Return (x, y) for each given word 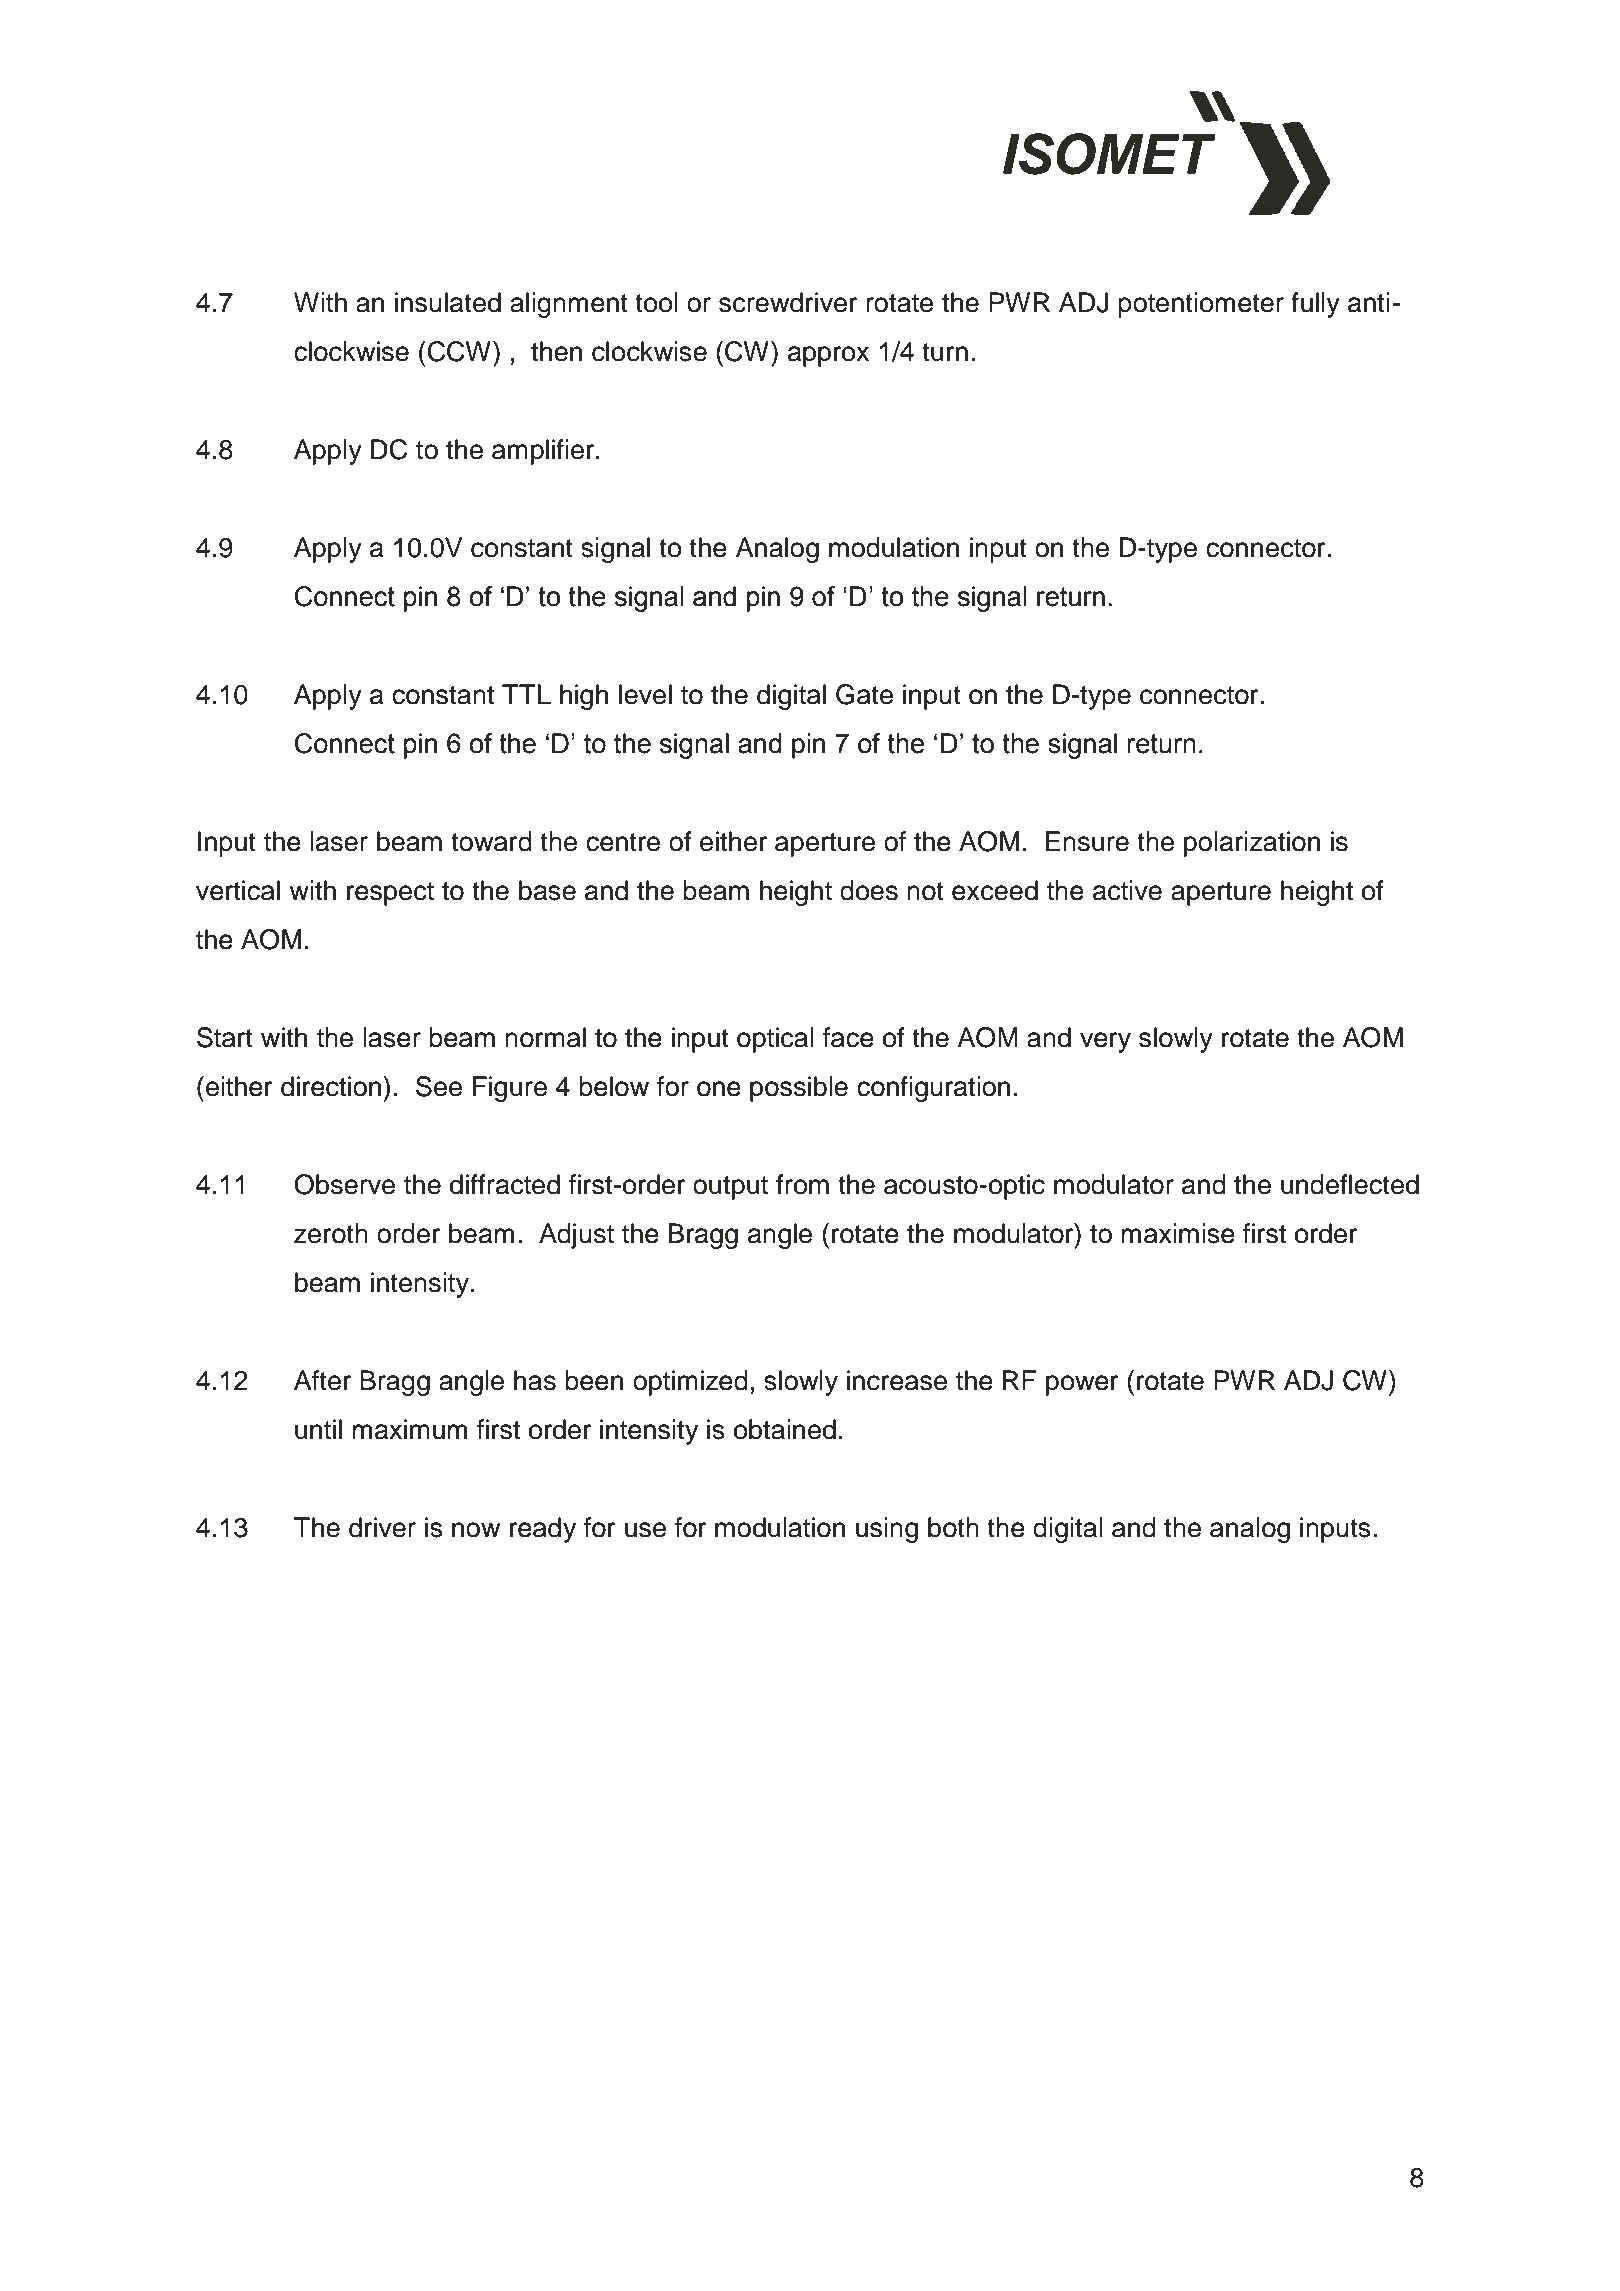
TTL (526, 694)
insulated (448, 302)
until (318, 1429)
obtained (785, 1429)
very (1105, 1042)
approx (828, 356)
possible (799, 1089)
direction (332, 1086)
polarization (1252, 844)
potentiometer (1201, 305)
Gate (864, 694)
